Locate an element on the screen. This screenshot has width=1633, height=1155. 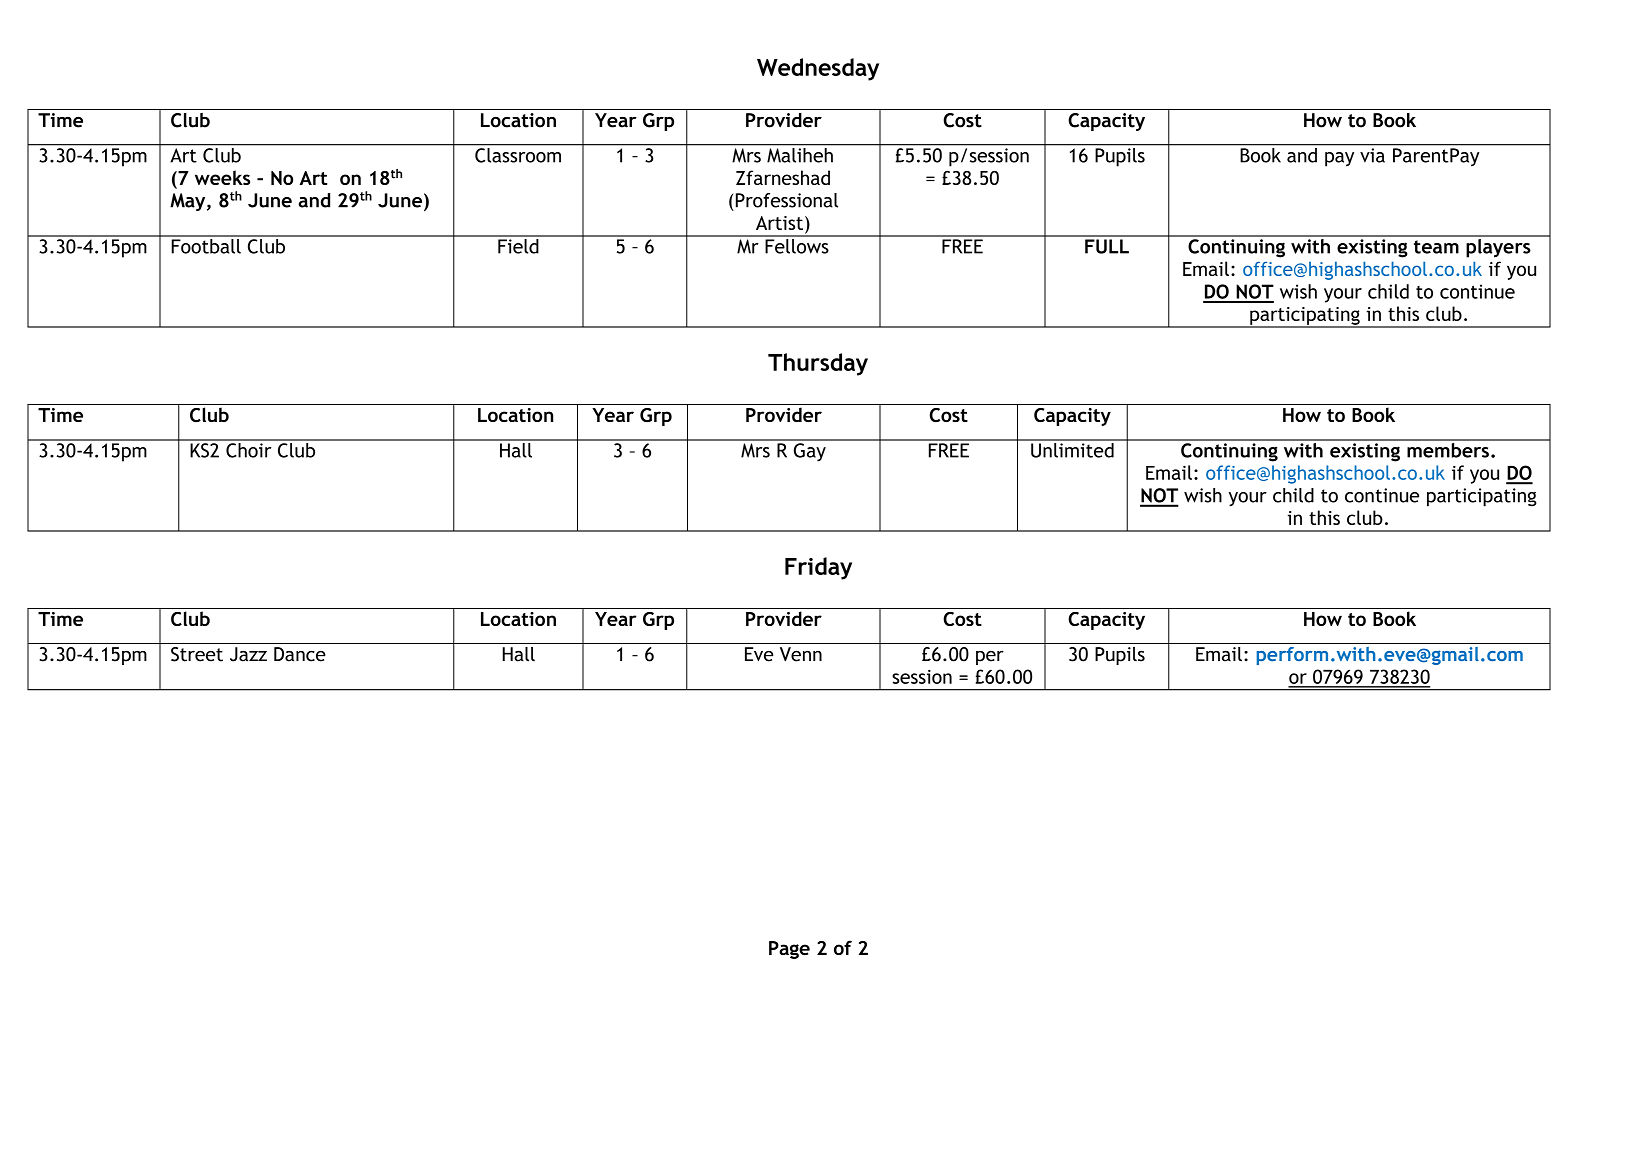
Dance is located at coordinates (300, 654).
